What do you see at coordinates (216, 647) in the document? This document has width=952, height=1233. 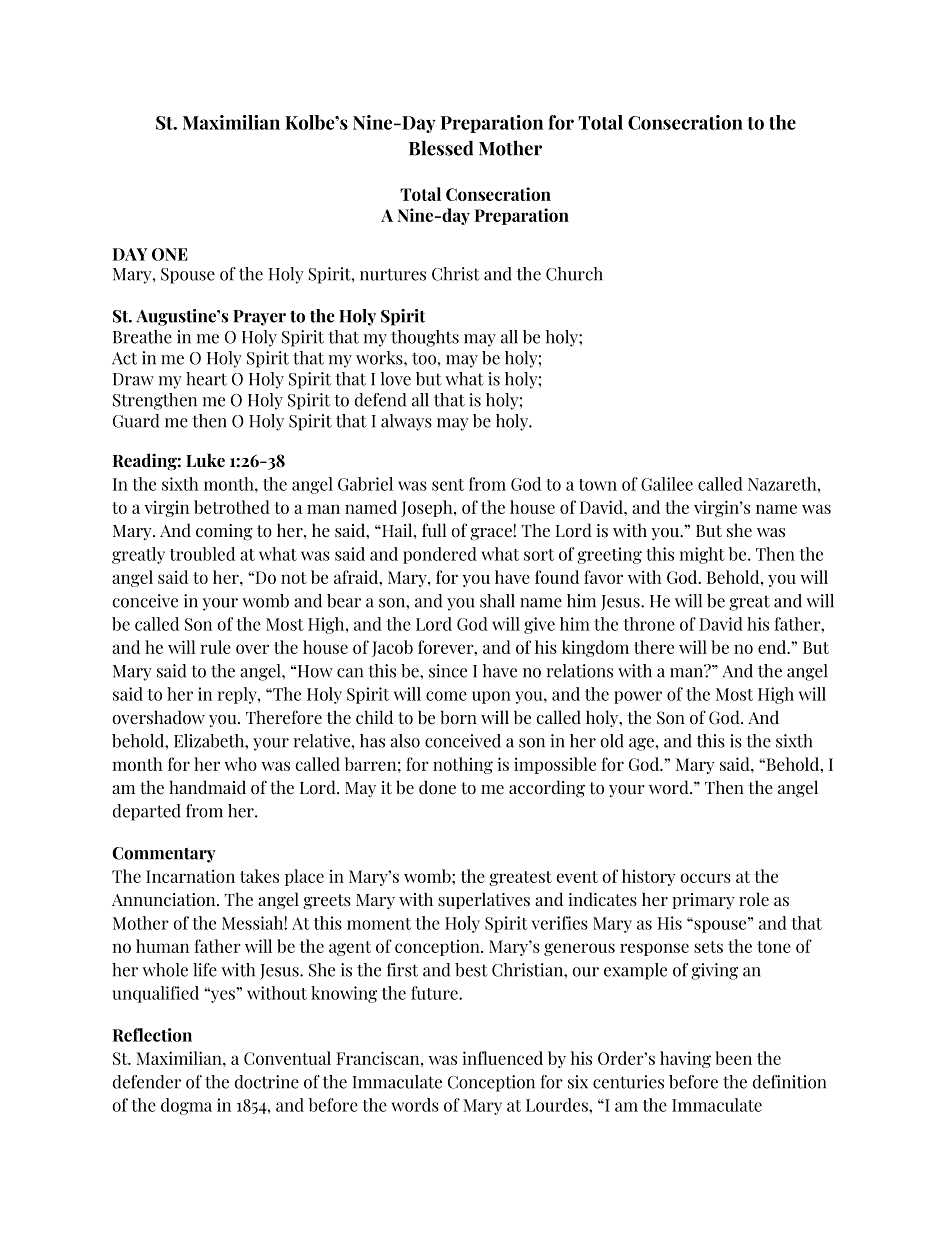 I see `rule` at bounding box center [216, 647].
